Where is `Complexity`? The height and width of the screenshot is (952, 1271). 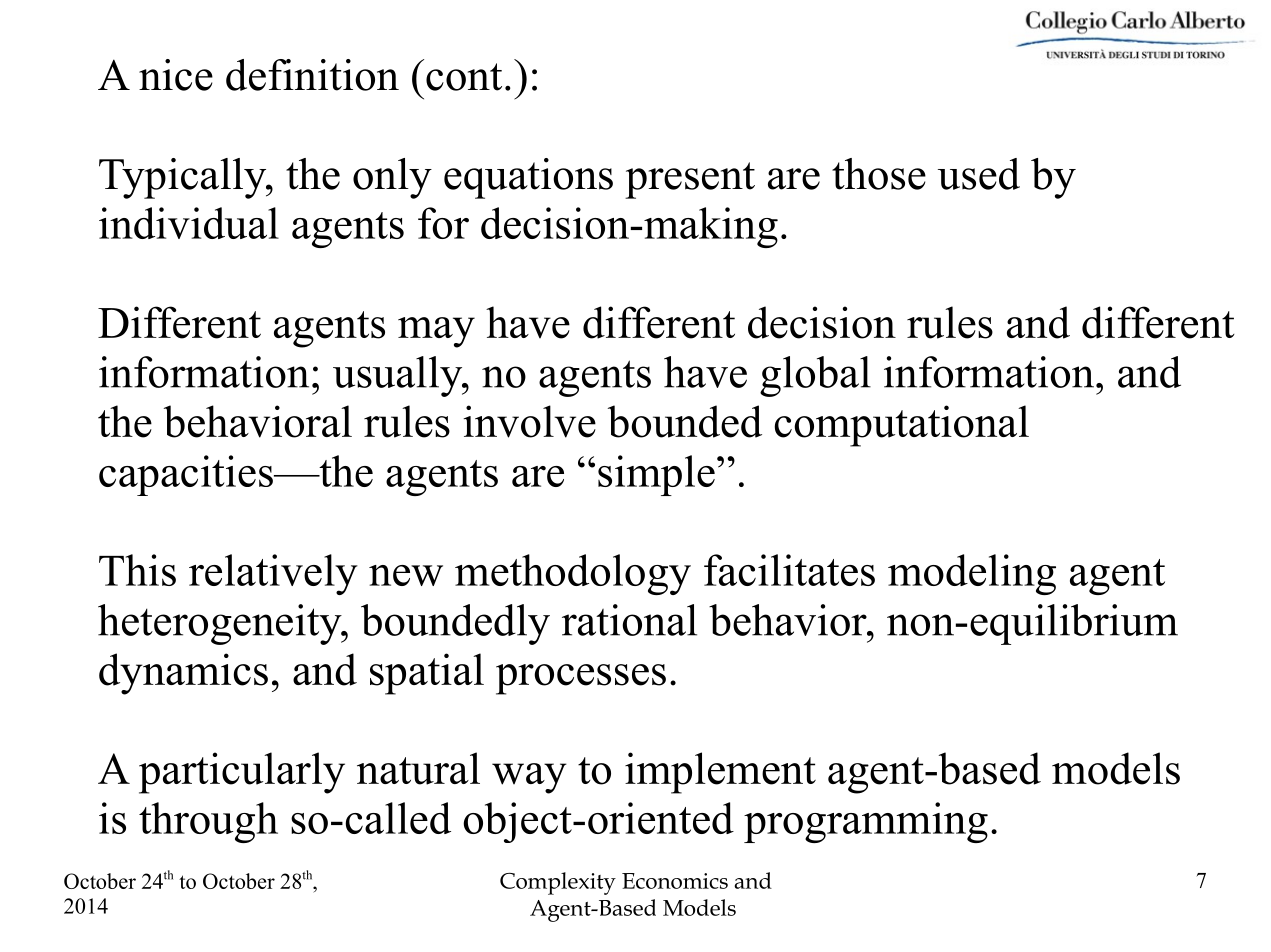
Complexity is located at coordinates (558, 883).
